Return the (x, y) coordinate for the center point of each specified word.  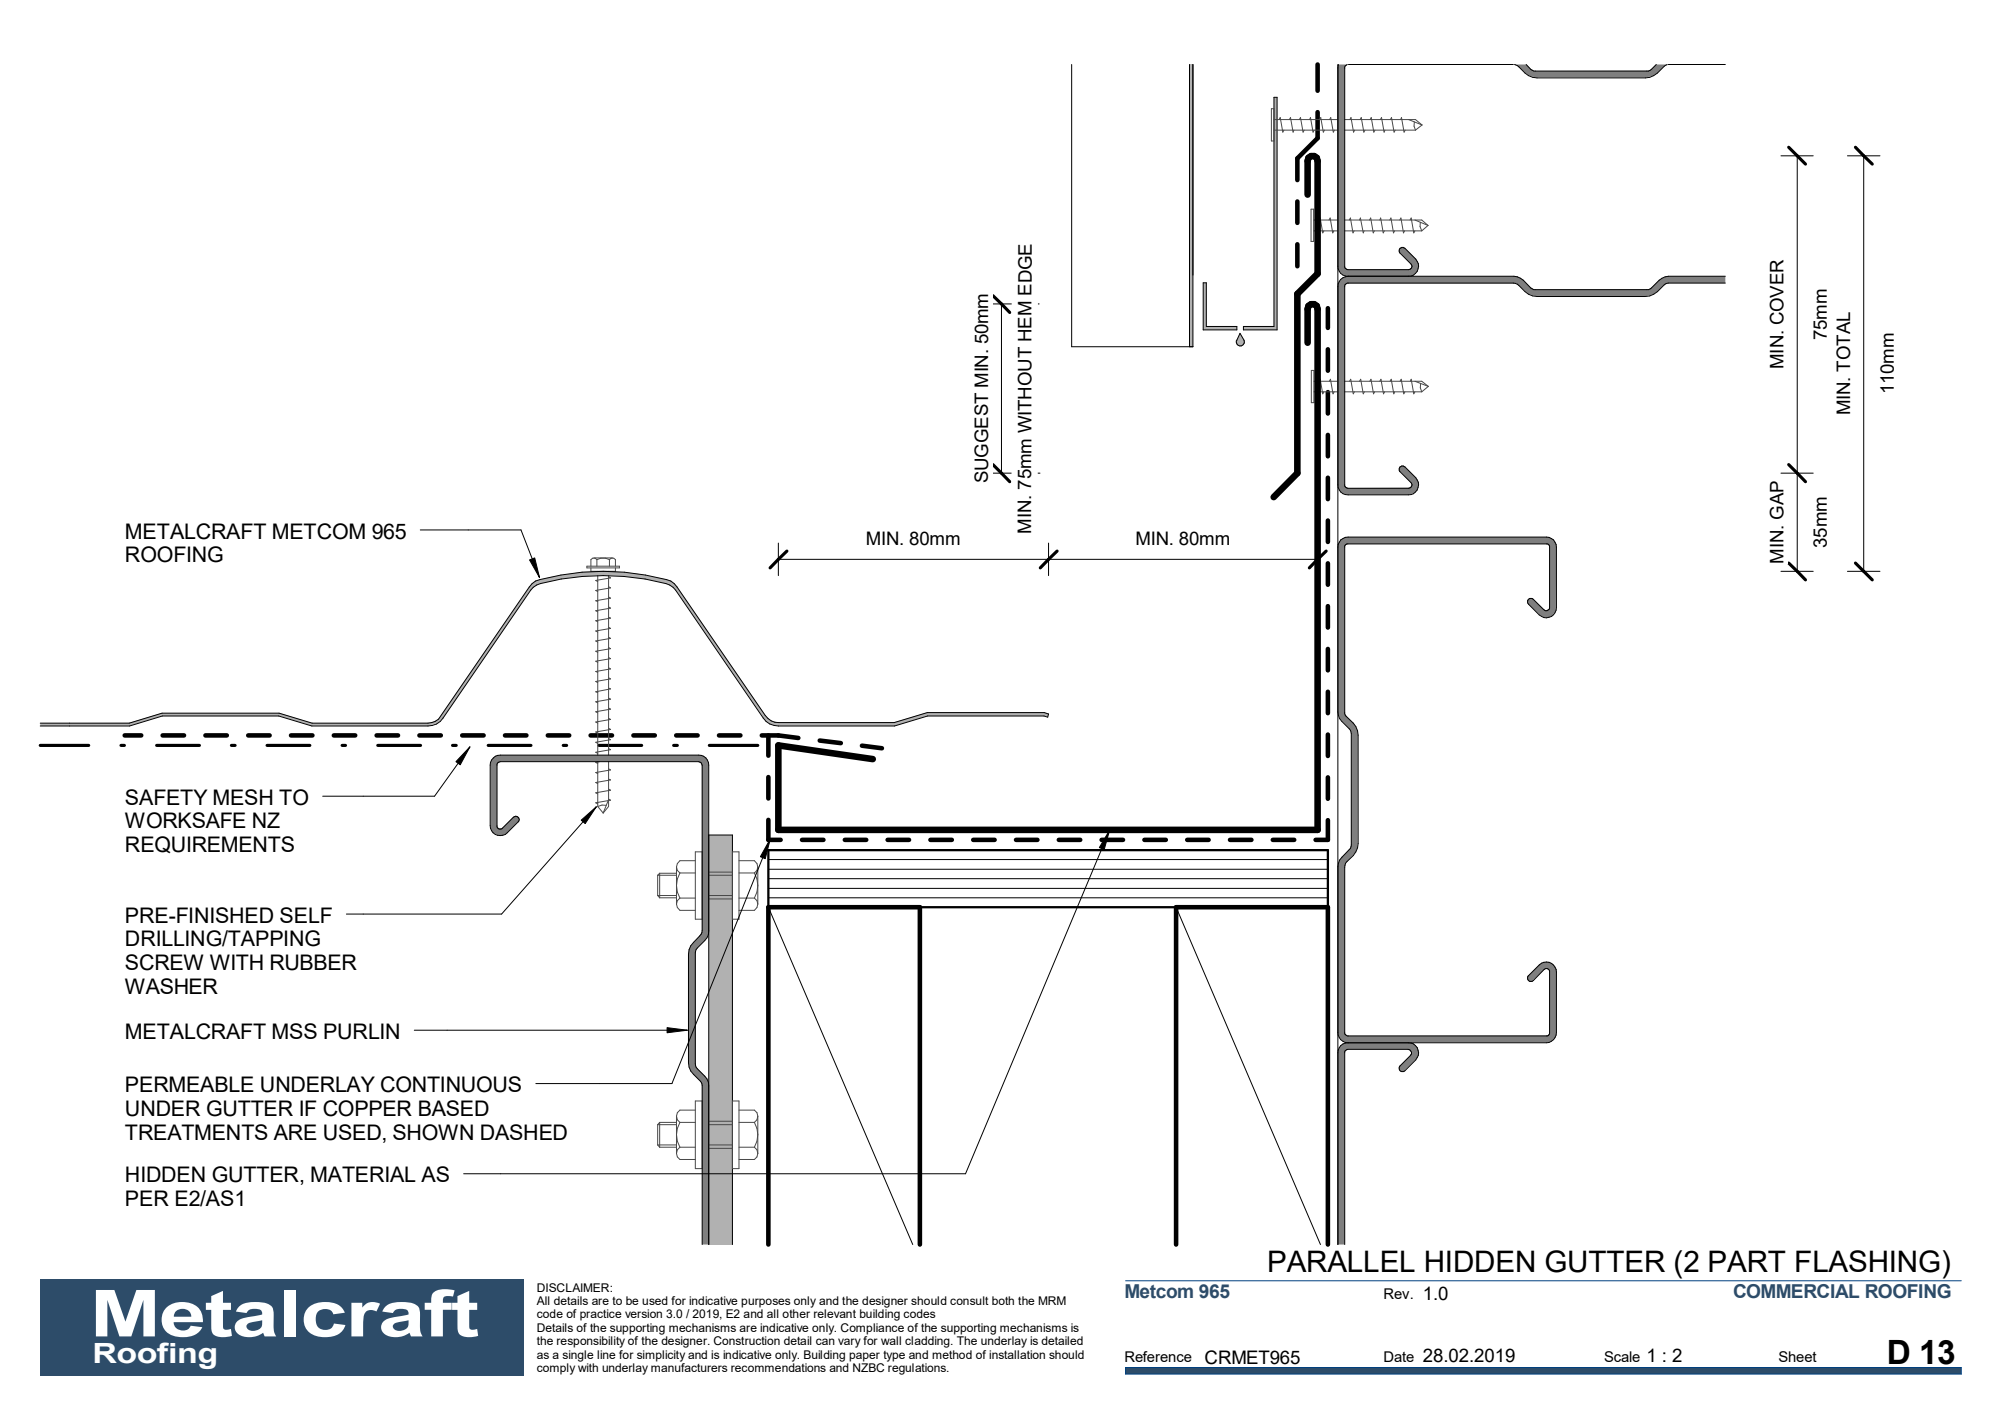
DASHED (524, 1132)
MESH (243, 797)
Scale (1622, 1356)
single (578, 1357)
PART (1747, 1261)
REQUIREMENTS (210, 844)
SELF (306, 915)
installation (1017, 1354)
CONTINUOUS (451, 1084)
